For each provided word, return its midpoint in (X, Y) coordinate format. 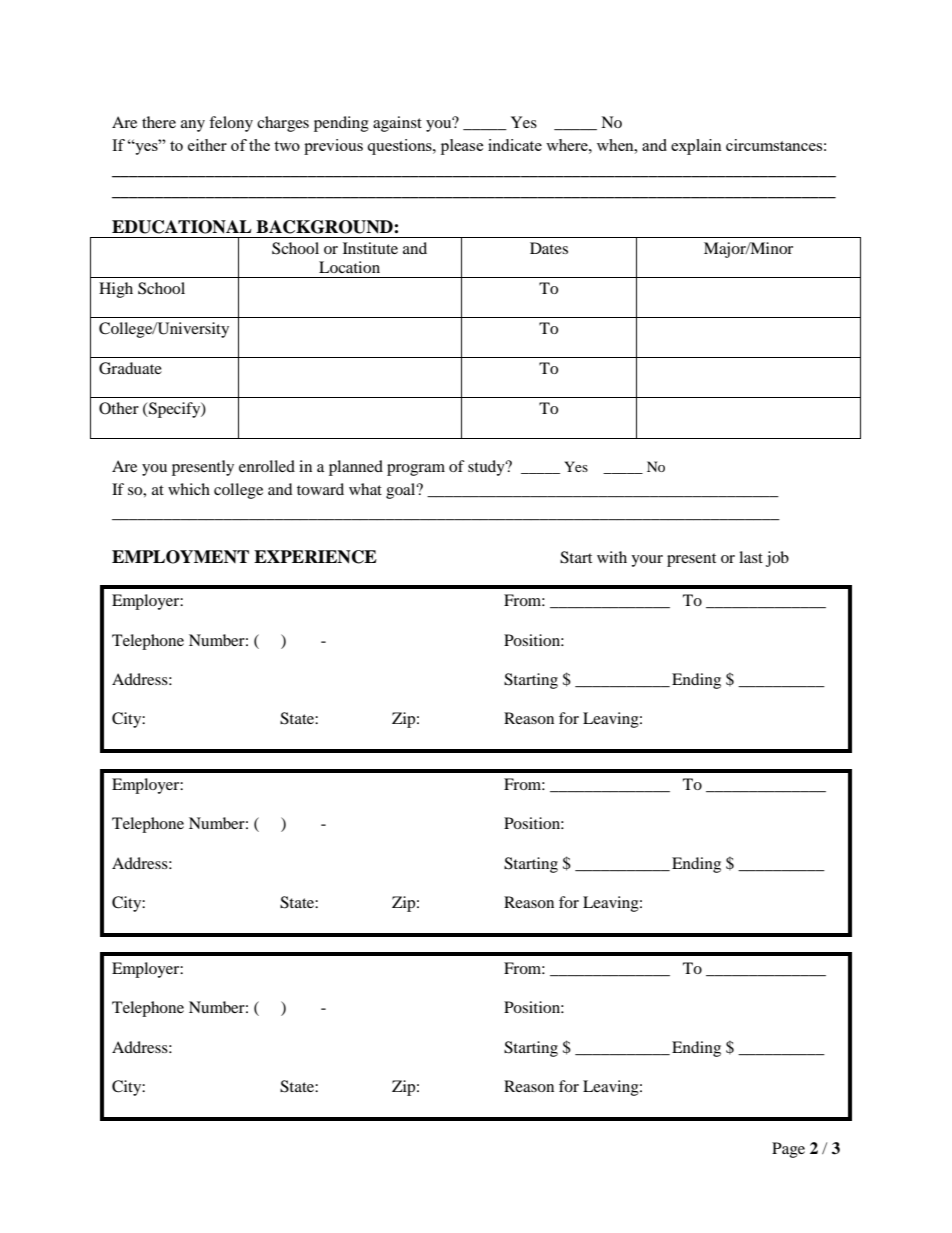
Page (788, 1150)
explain (696, 147)
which (189, 489)
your (647, 561)
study (487, 468)
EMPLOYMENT (180, 557)
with (612, 557)
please (462, 147)
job (777, 559)
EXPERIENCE (315, 557)
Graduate (130, 368)
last (751, 557)
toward (320, 489)
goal (402, 491)
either (207, 145)
